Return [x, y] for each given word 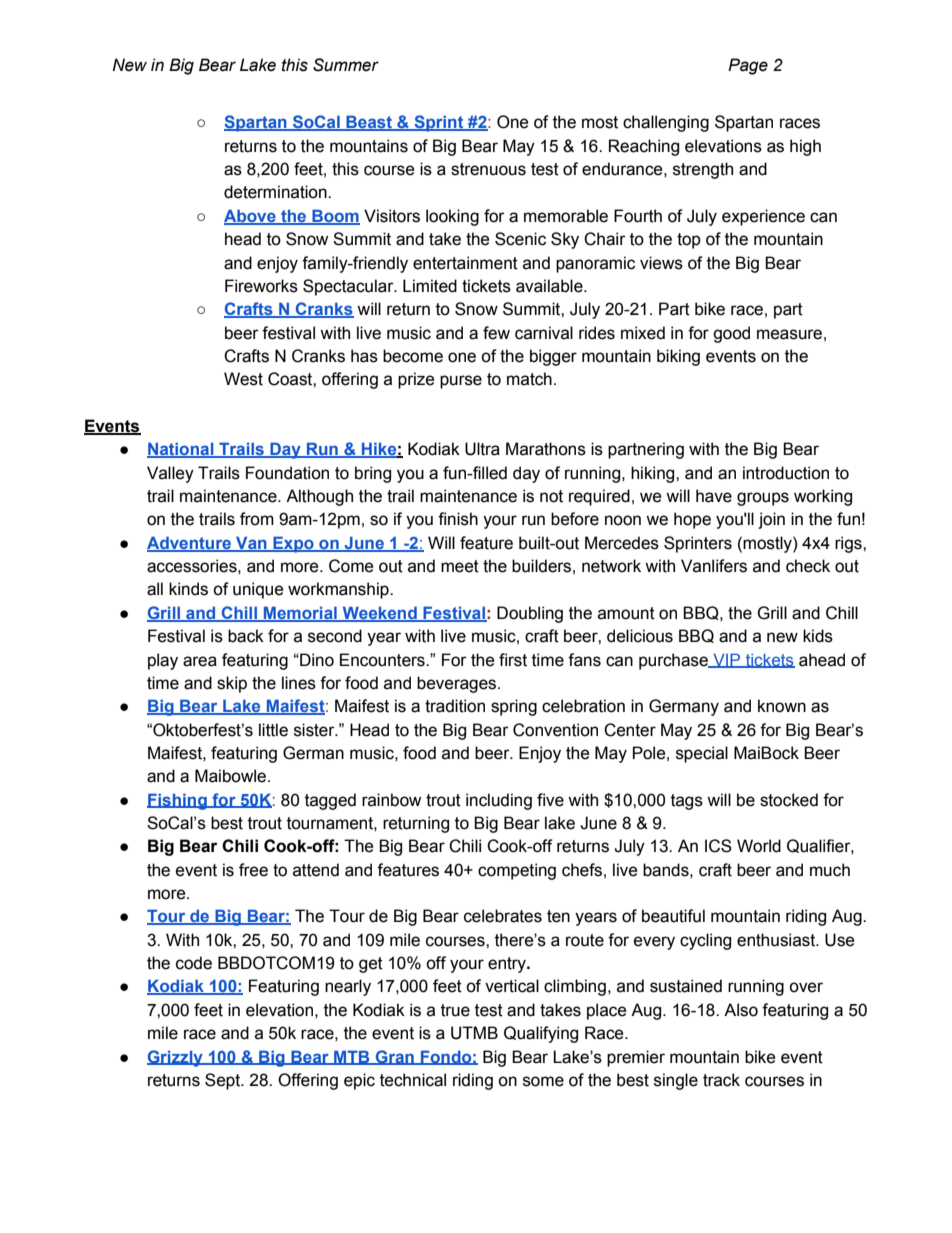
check [808, 566]
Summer [346, 65]
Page [748, 66]
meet [460, 566]
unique [258, 590]
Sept [223, 1081]
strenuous [488, 169]
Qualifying [541, 1034]
